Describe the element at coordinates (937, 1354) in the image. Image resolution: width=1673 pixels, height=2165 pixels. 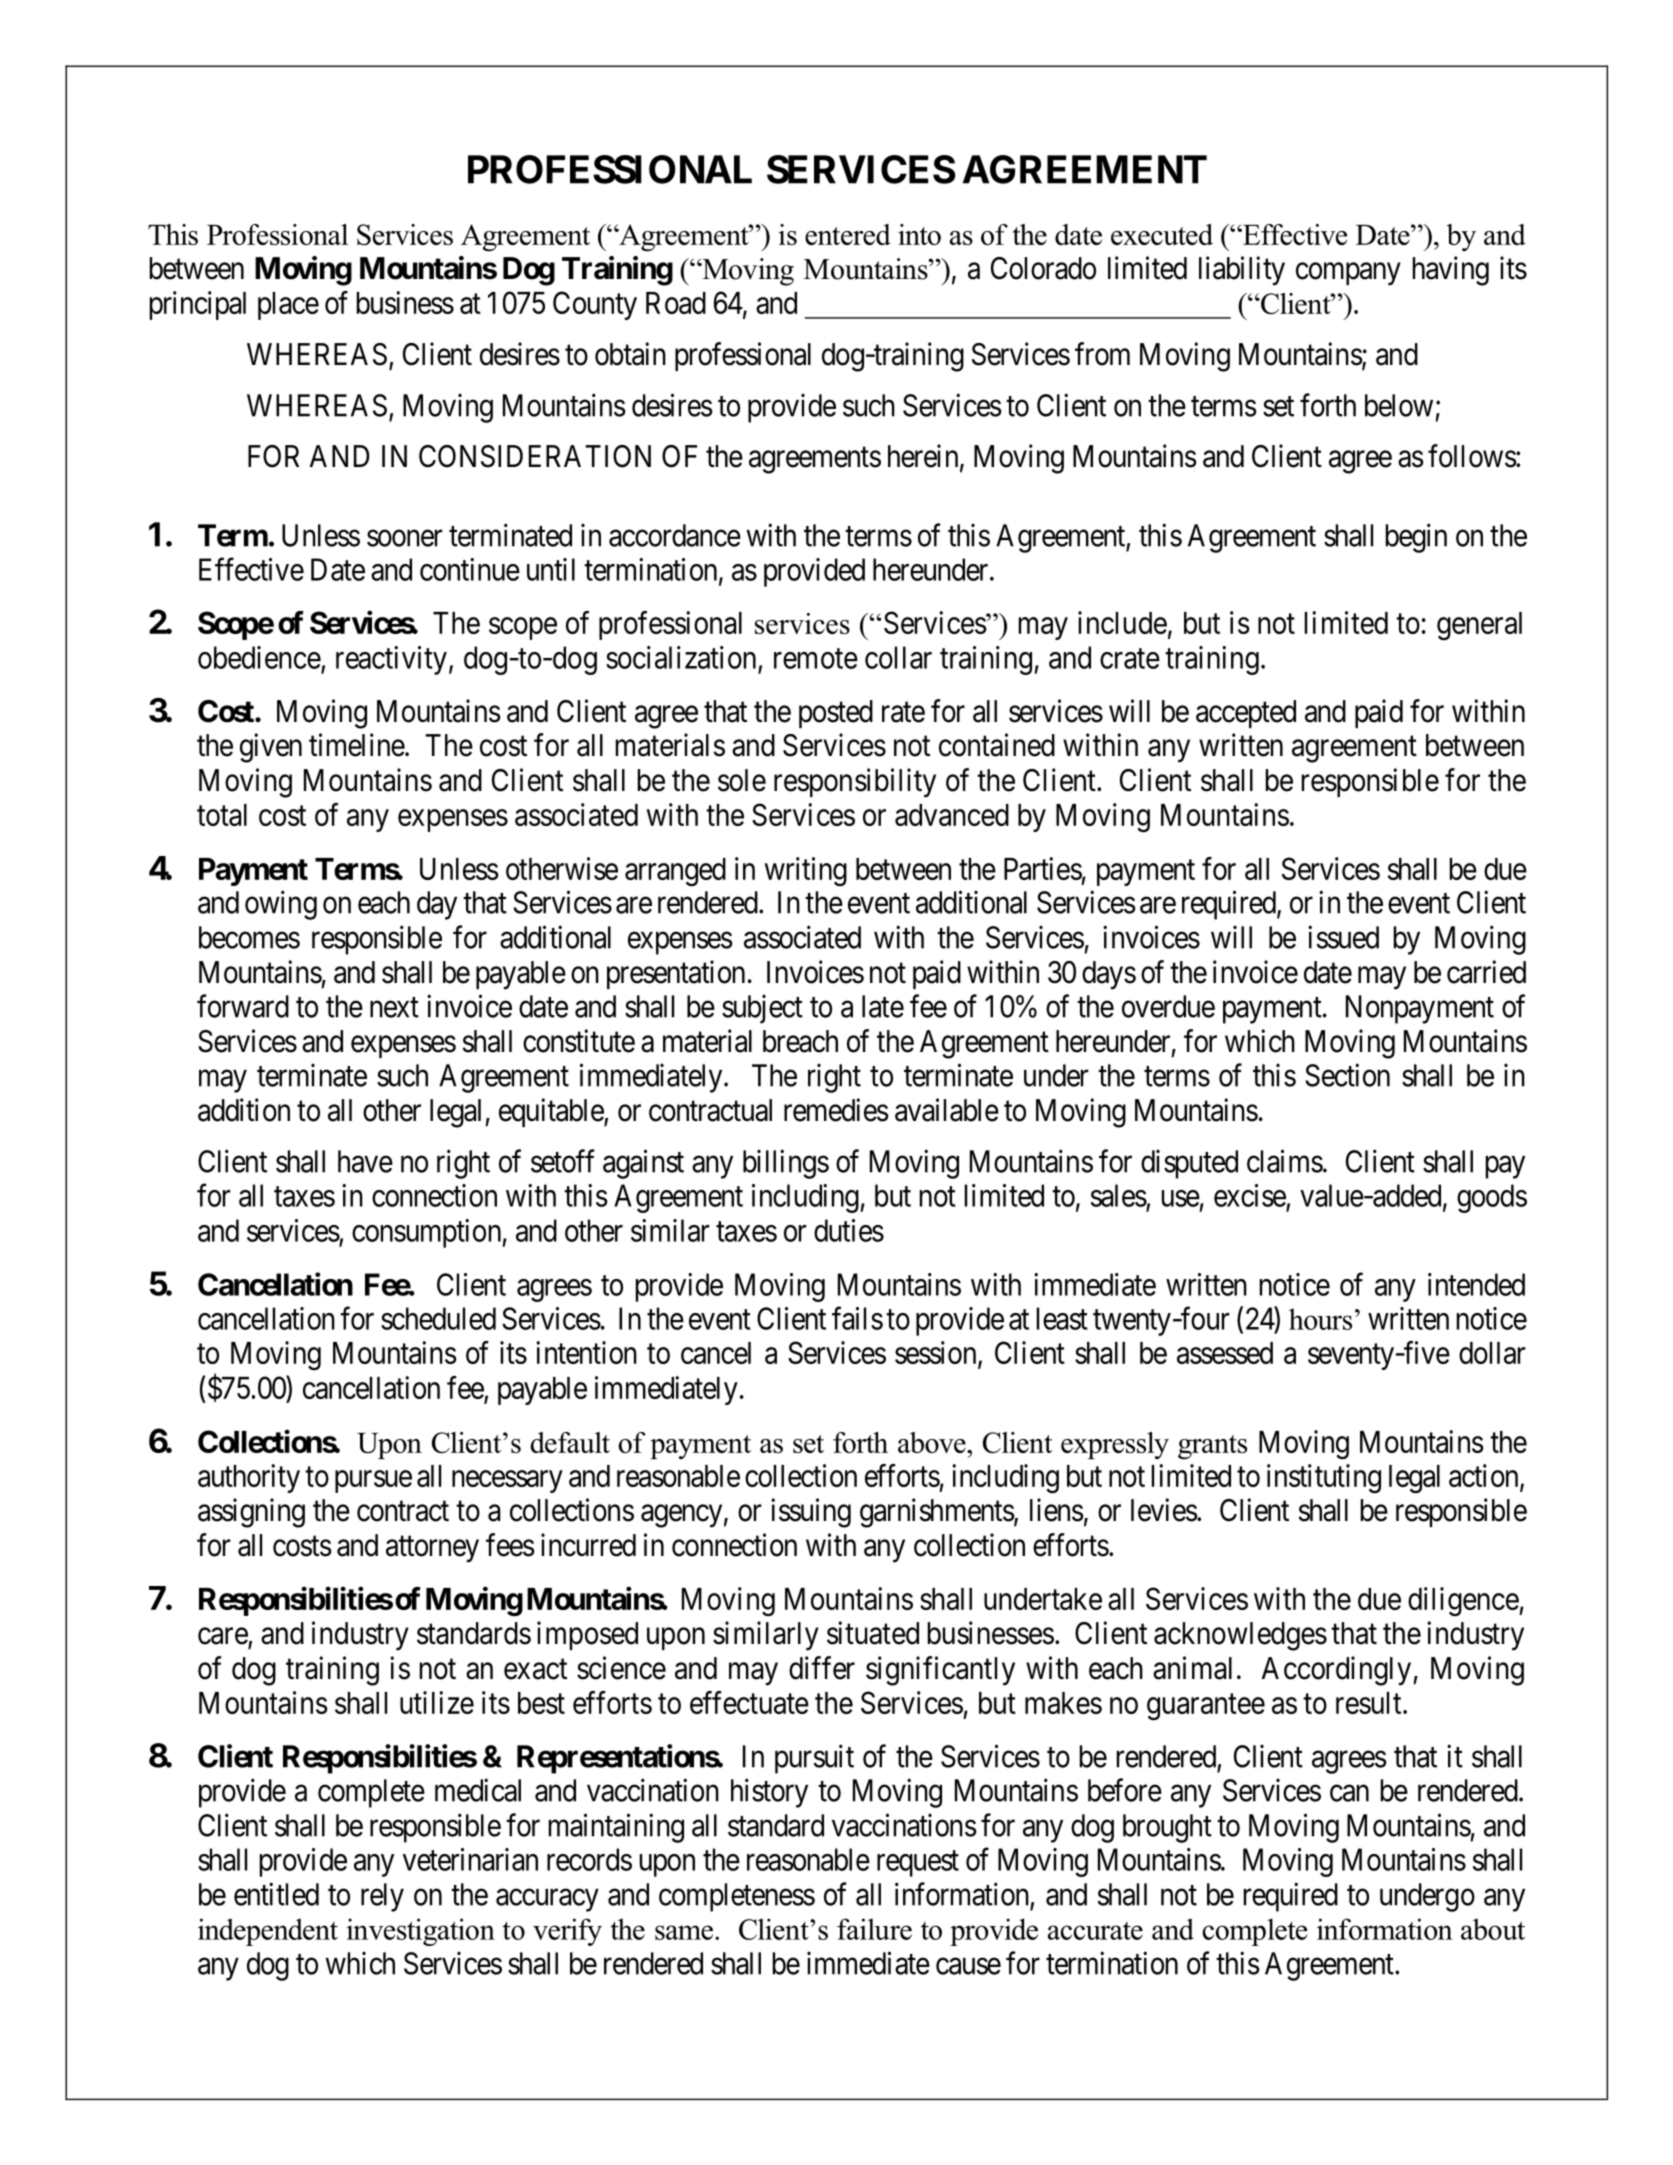
I see `session` at that location.
